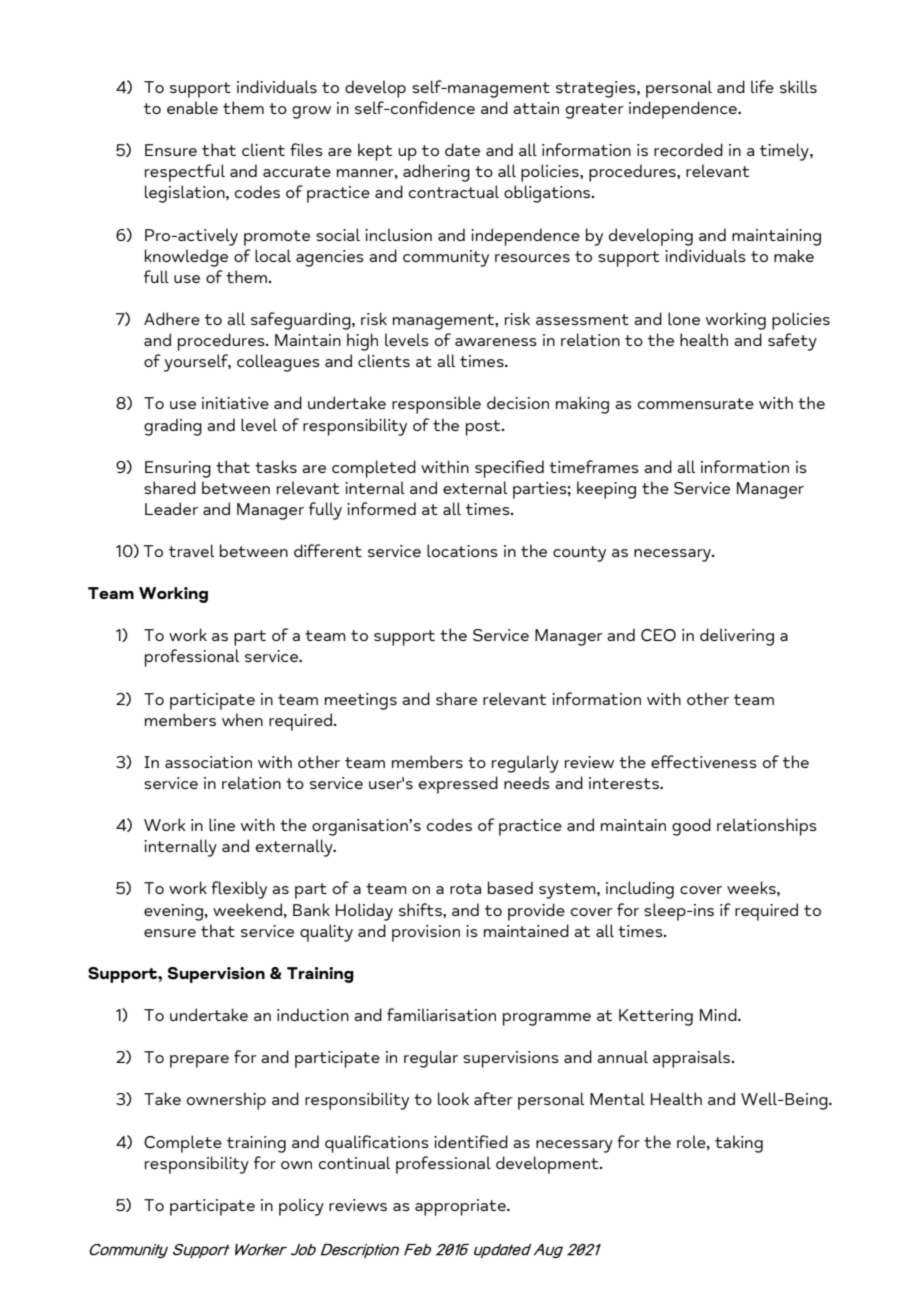  What do you see at coordinates (737, 637) in the screenshot?
I see `delivering` at bounding box center [737, 637].
